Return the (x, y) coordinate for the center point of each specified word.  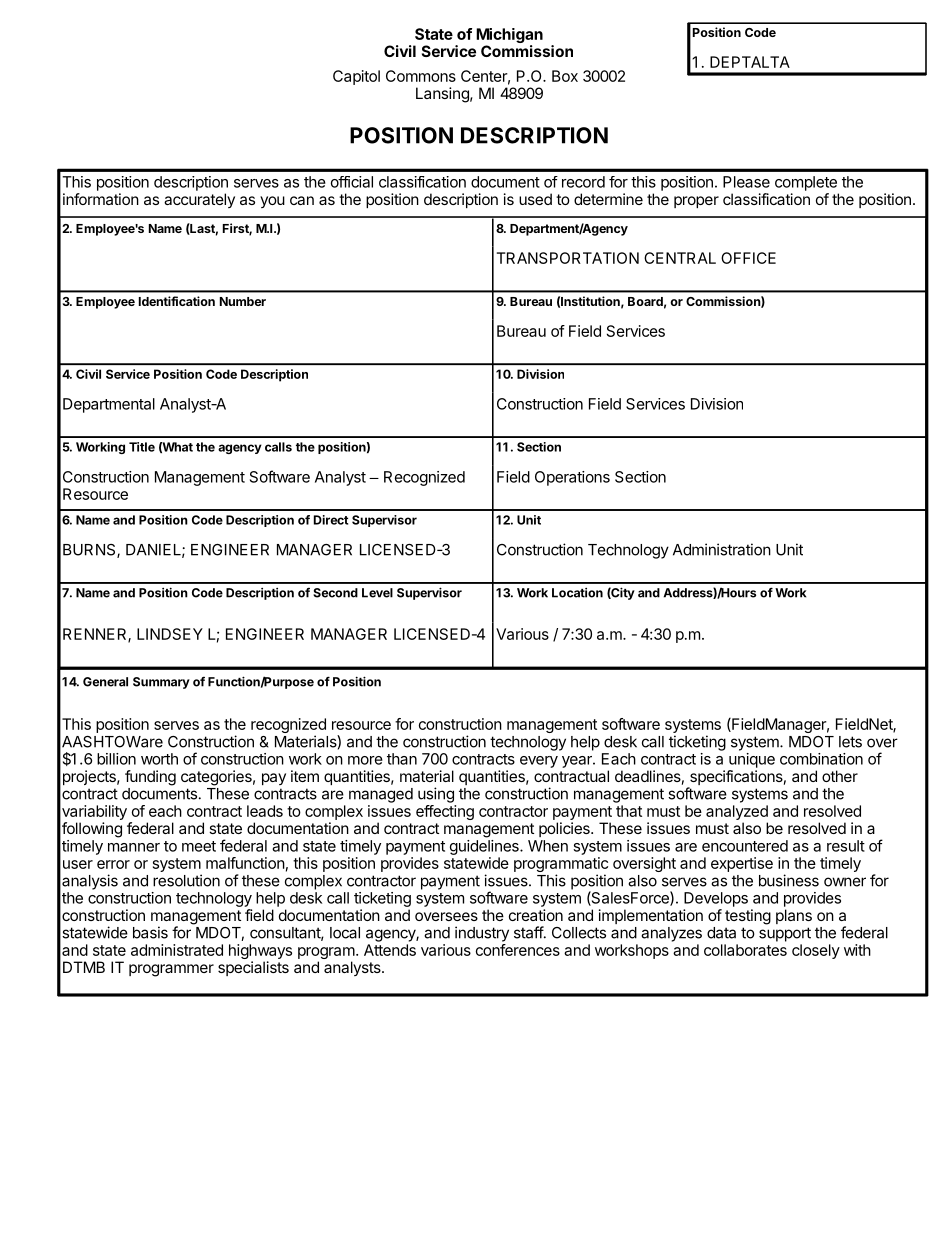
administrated (177, 950)
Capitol (356, 77)
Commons (421, 76)
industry (482, 934)
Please (746, 182)
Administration (722, 549)
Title (142, 447)
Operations (572, 478)
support (785, 934)
